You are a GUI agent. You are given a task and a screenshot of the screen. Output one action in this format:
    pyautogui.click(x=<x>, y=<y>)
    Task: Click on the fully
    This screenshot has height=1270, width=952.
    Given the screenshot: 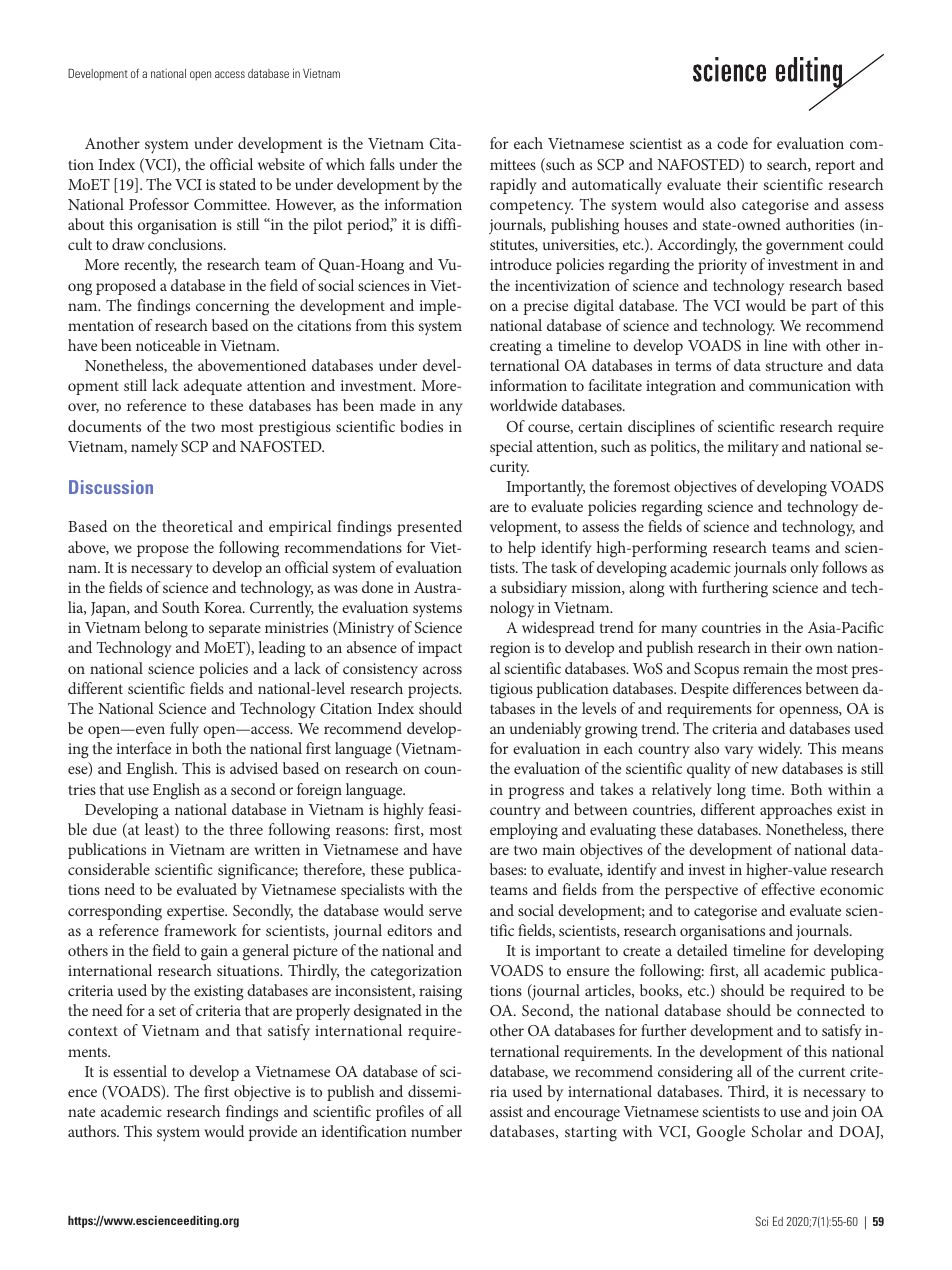 What is the action you would take?
    pyautogui.click(x=184, y=730)
